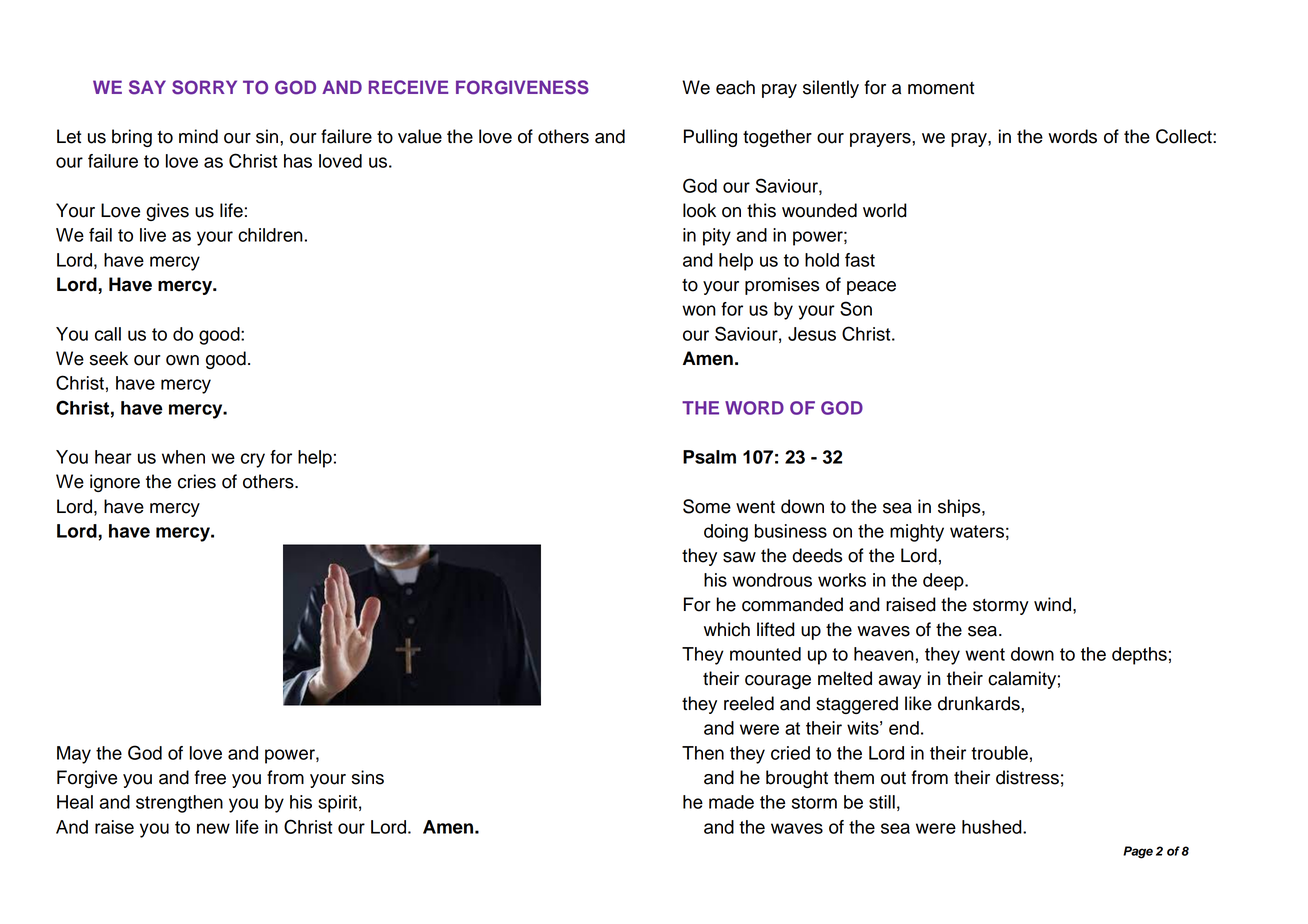  Describe the element at coordinates (204, 87) in the screenshot. I see `SORRY` at that location.
